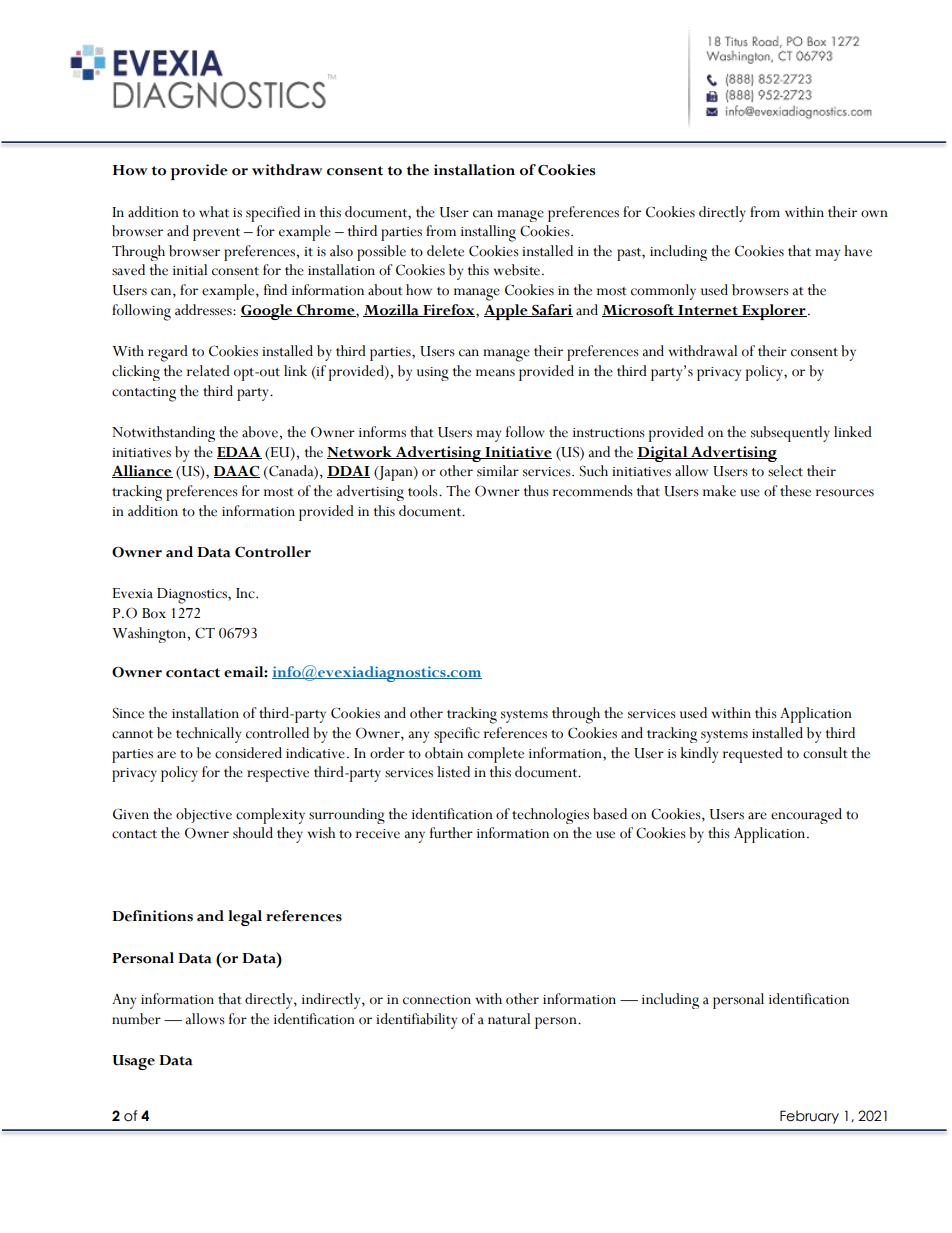 This image has height=1233, width=952. I want to click on specific, so click(457, 735).
